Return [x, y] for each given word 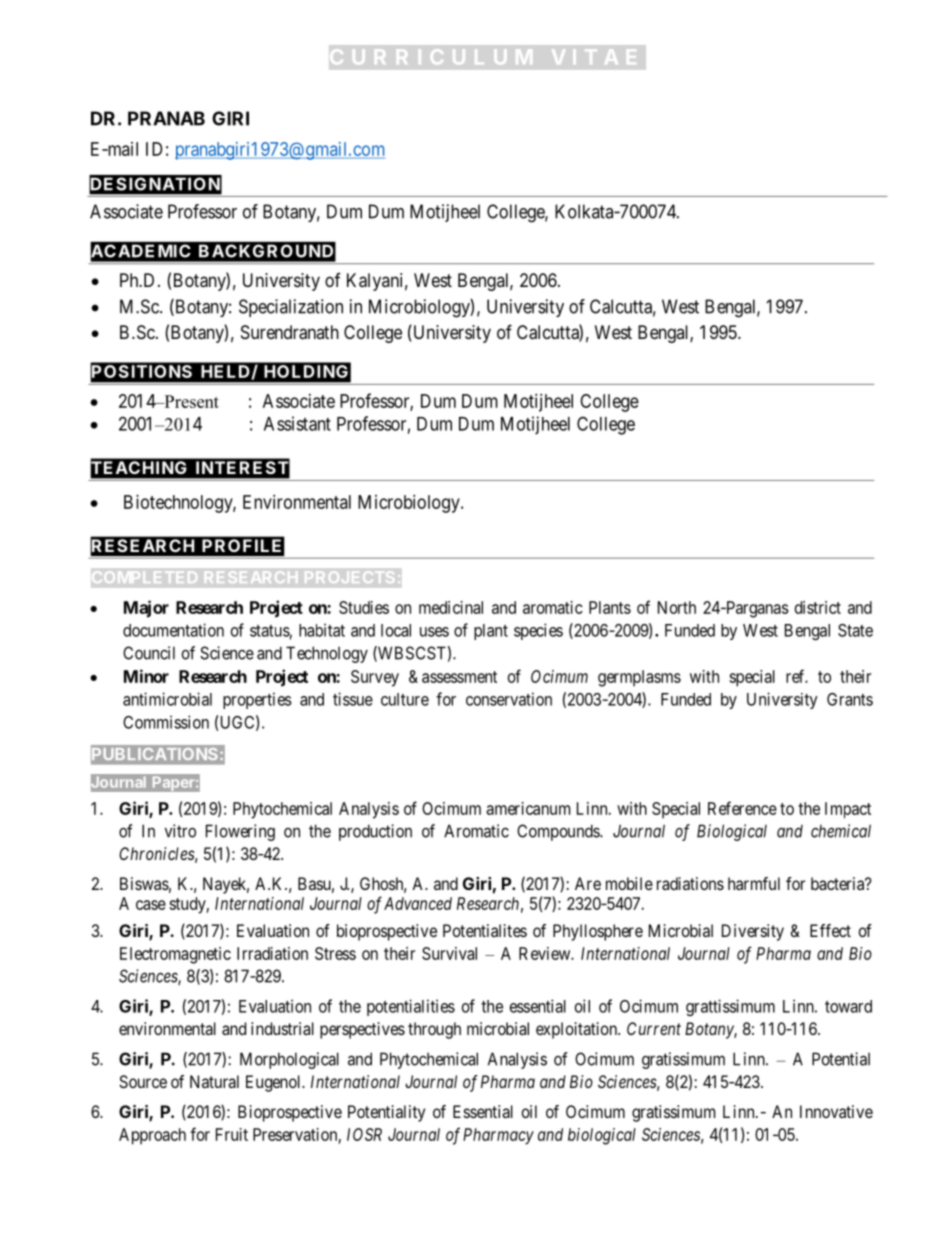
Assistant [297, 423]
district [818, 607]
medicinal [451, 607]
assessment [459, 677]
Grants [850, 699]
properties [257, 700]
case [151, 905]
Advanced [418, 903]
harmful [754, 883]
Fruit [232, 1134]
